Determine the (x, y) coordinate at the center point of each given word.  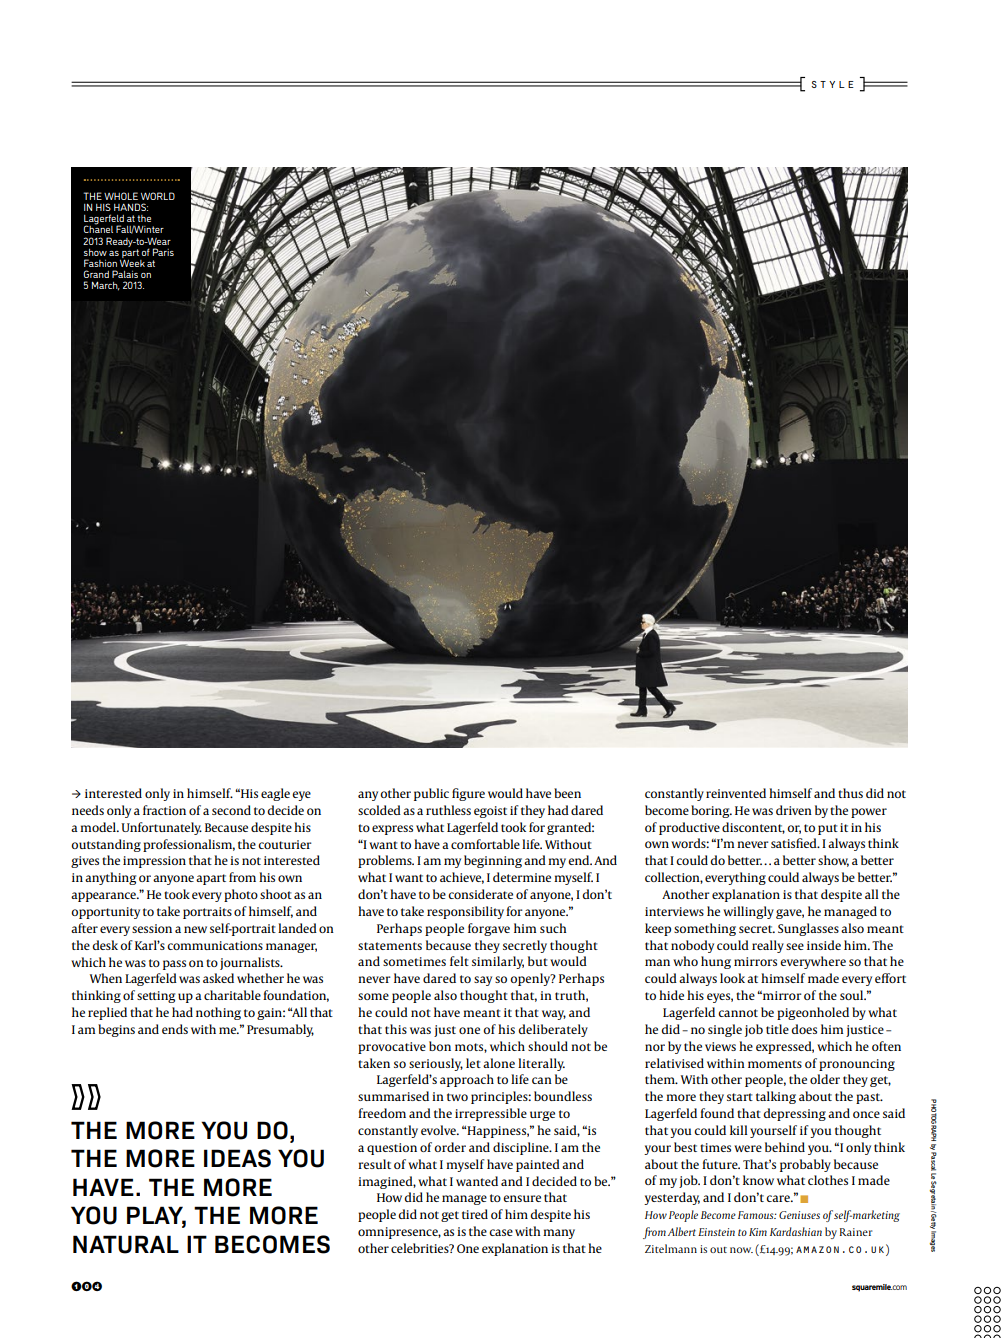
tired (475, 1214)
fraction (164, 810)
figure (468, 794)
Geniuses (799, 1215)
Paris (163, 252)
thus (850, 793)
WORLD (158, 196)
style (832, 84)
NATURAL (126, 1244)
